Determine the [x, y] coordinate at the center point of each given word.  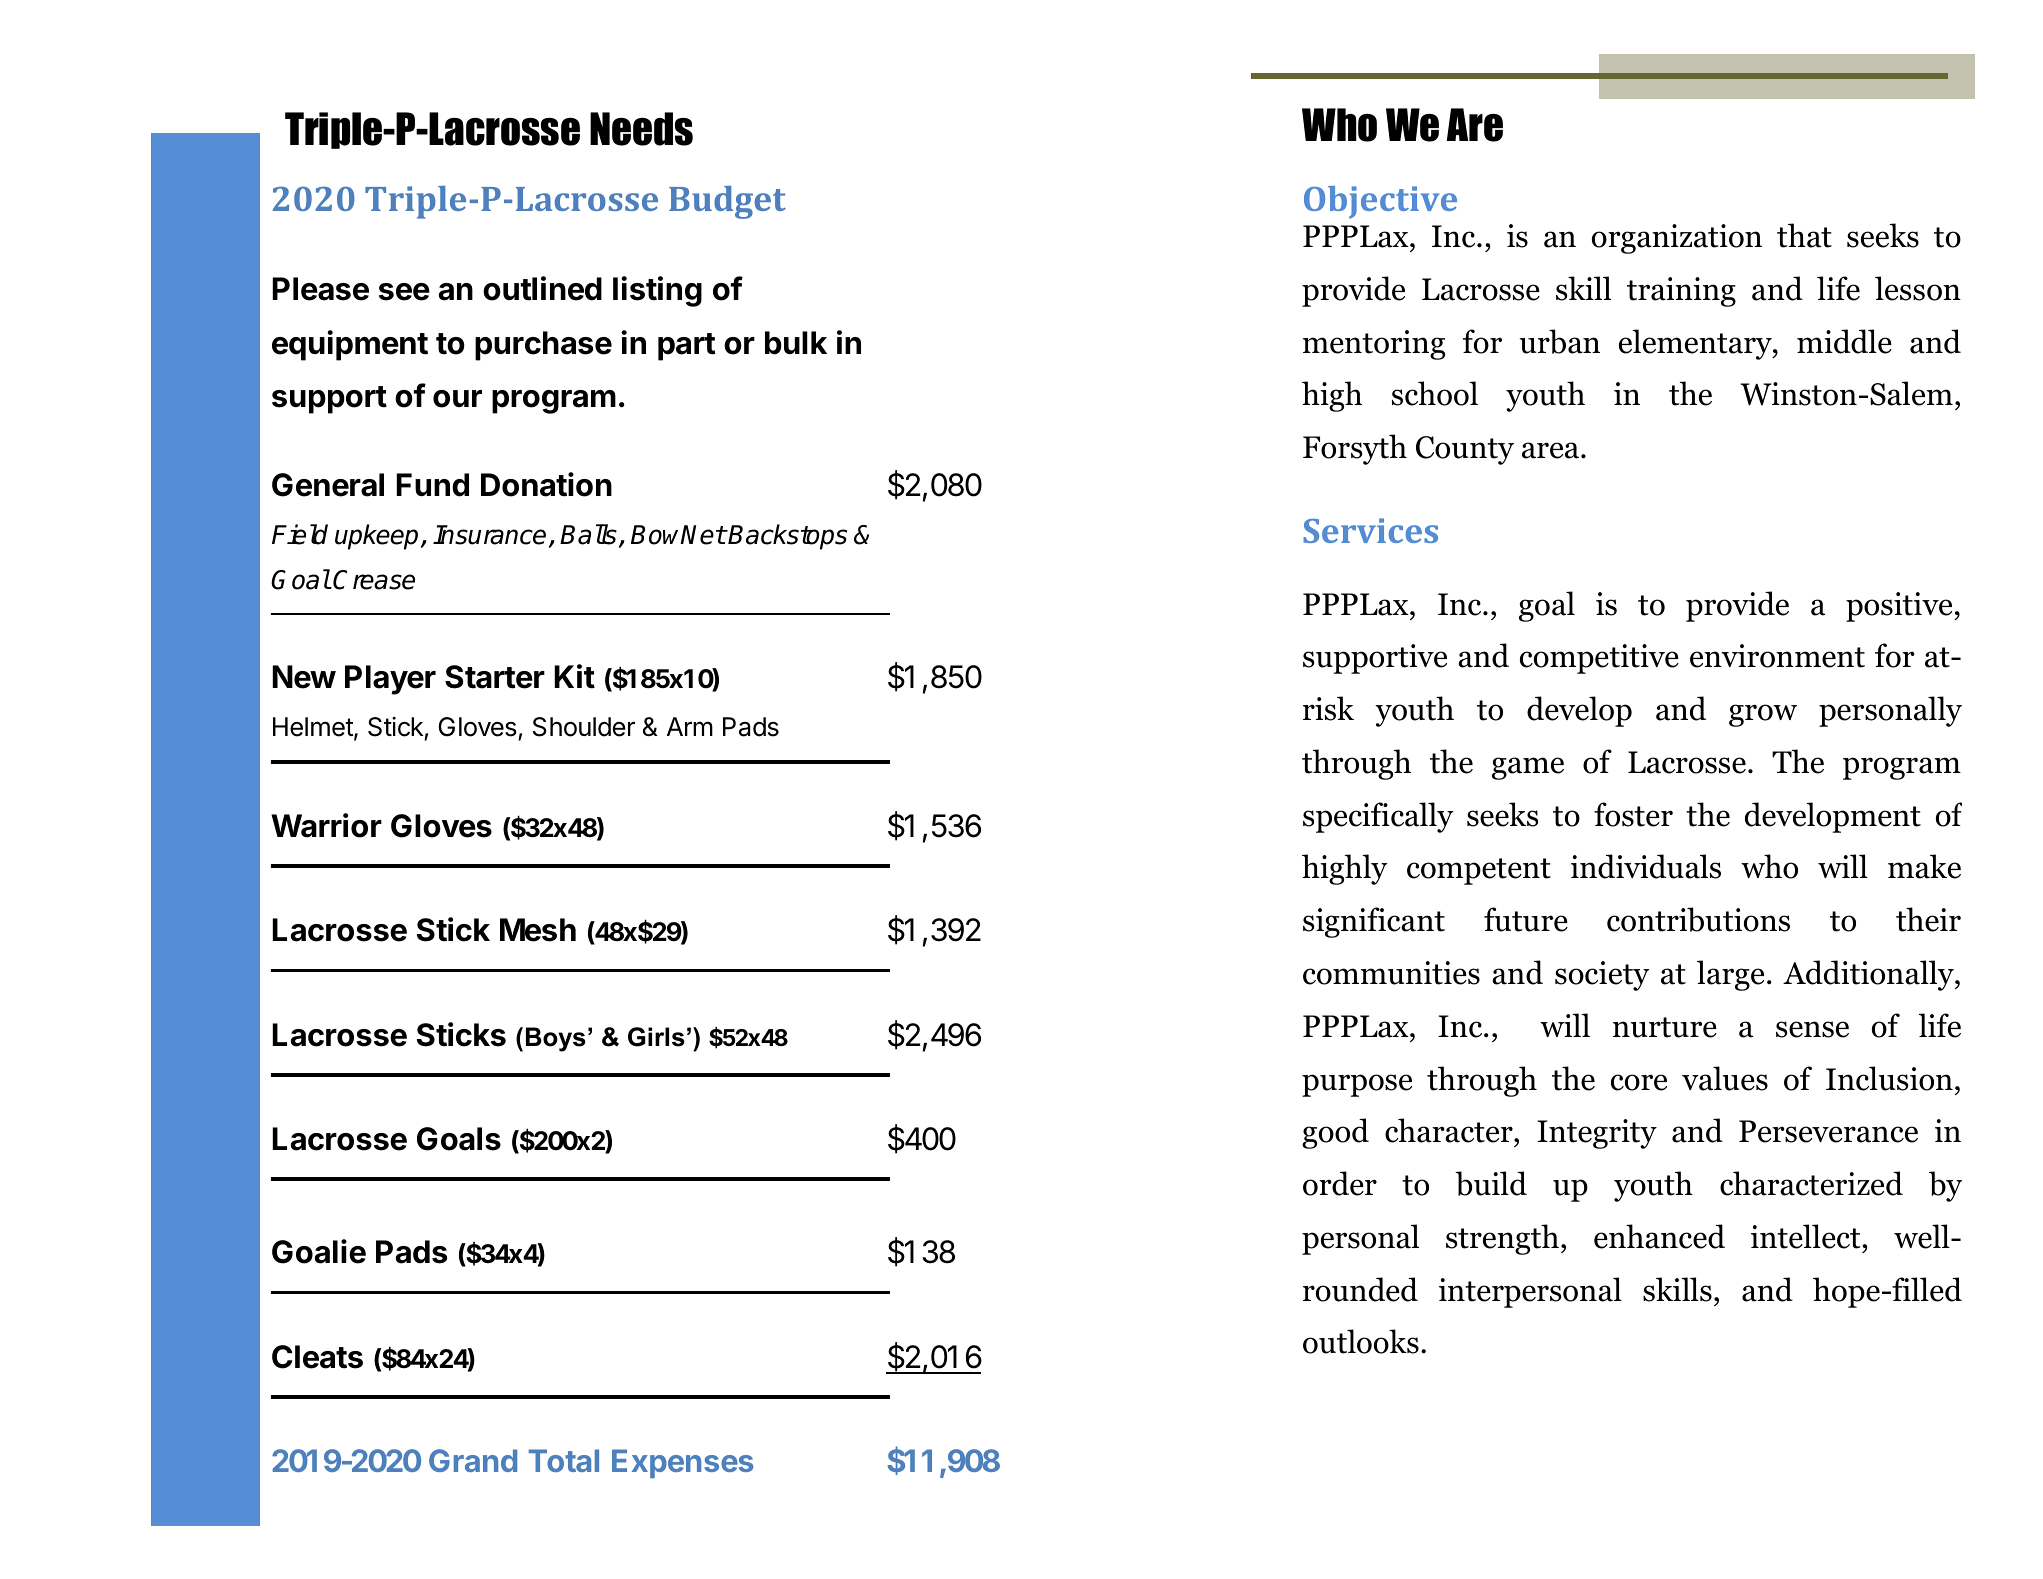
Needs [641, 129]
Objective [1380, 202]
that [1804, 235]
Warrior [326, 825]
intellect [1806, 1236]
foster [1633, 814]
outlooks [1361, 1341]
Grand [473, 1460]
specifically [1378, 817]
